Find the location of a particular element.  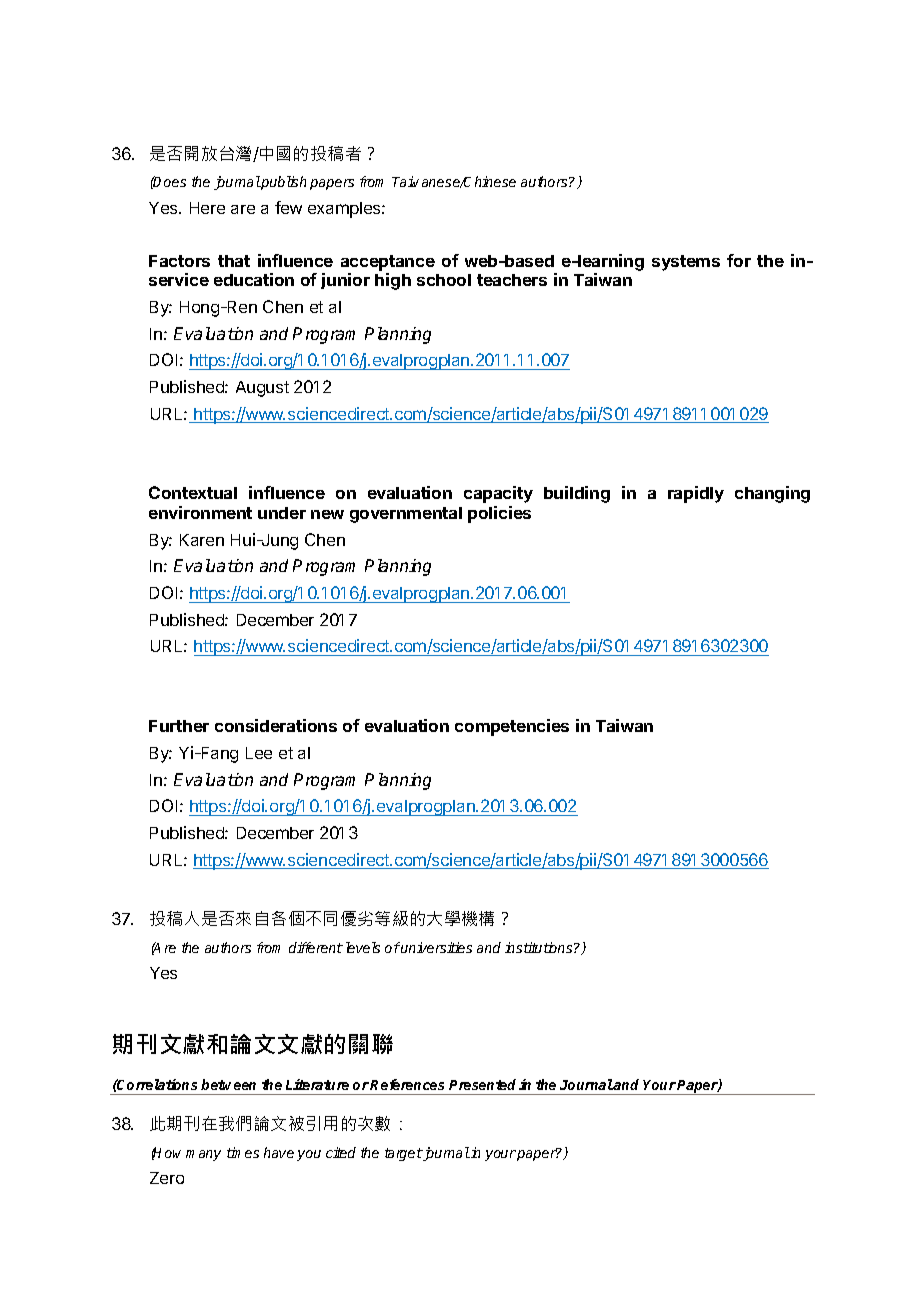

systems is located at coordinates (686, 263).
